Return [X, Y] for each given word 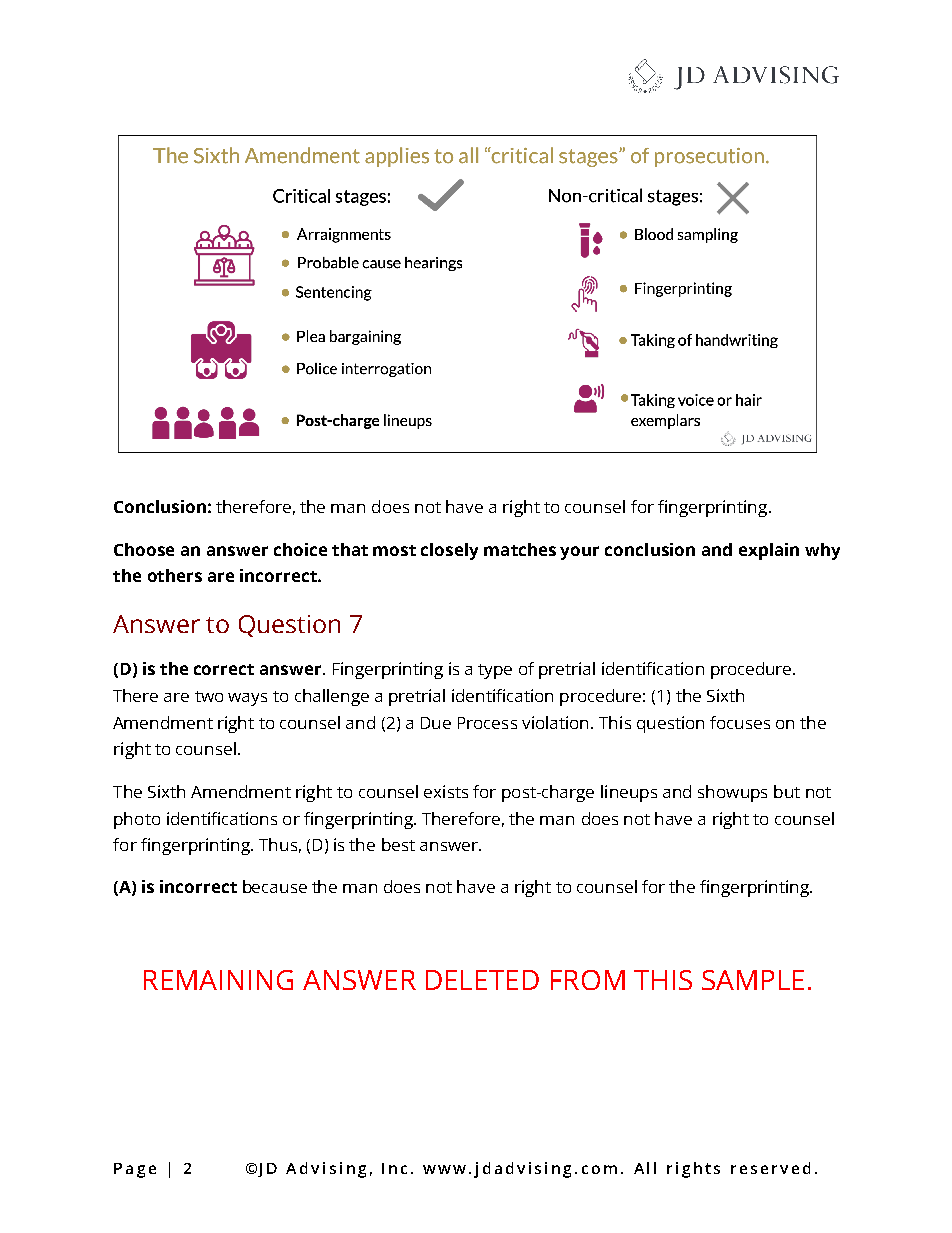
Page [135, 1170]
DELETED [482, 980]
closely [449, 551]
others [175, 575]
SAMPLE [753, 980]
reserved [770, 1168]
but [787, 791]
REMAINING [218, 980]
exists [446, 791]
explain [769, 551]
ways [247, 699]
